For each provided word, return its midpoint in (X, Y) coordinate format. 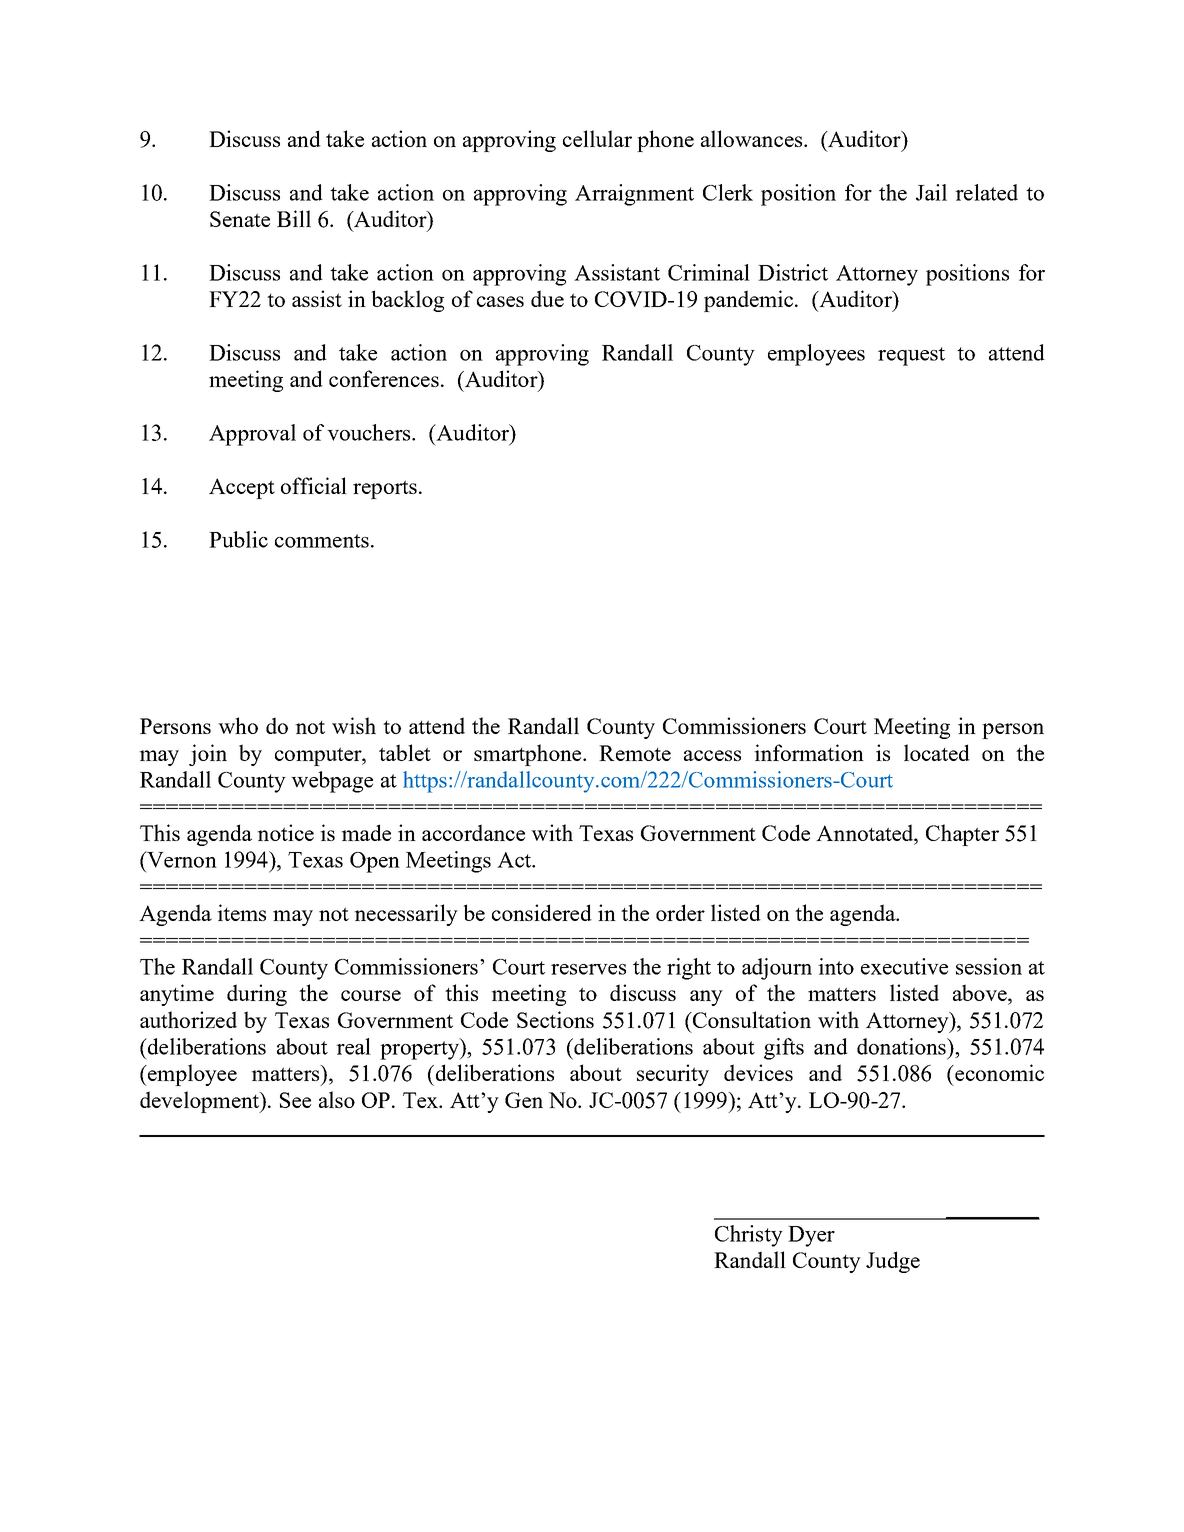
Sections (555, 1019)
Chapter (962, 835)
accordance (473, 832)
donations (902, 1046)
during (257, 995)
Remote (635, 753)
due (547, 298)
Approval (252, 435)
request (911, 356)
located (937, 752)
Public (238, 539)
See (295, 1100)
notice (285, 832)
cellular (597, 138)
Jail (931, 192)
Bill (294, 218)
